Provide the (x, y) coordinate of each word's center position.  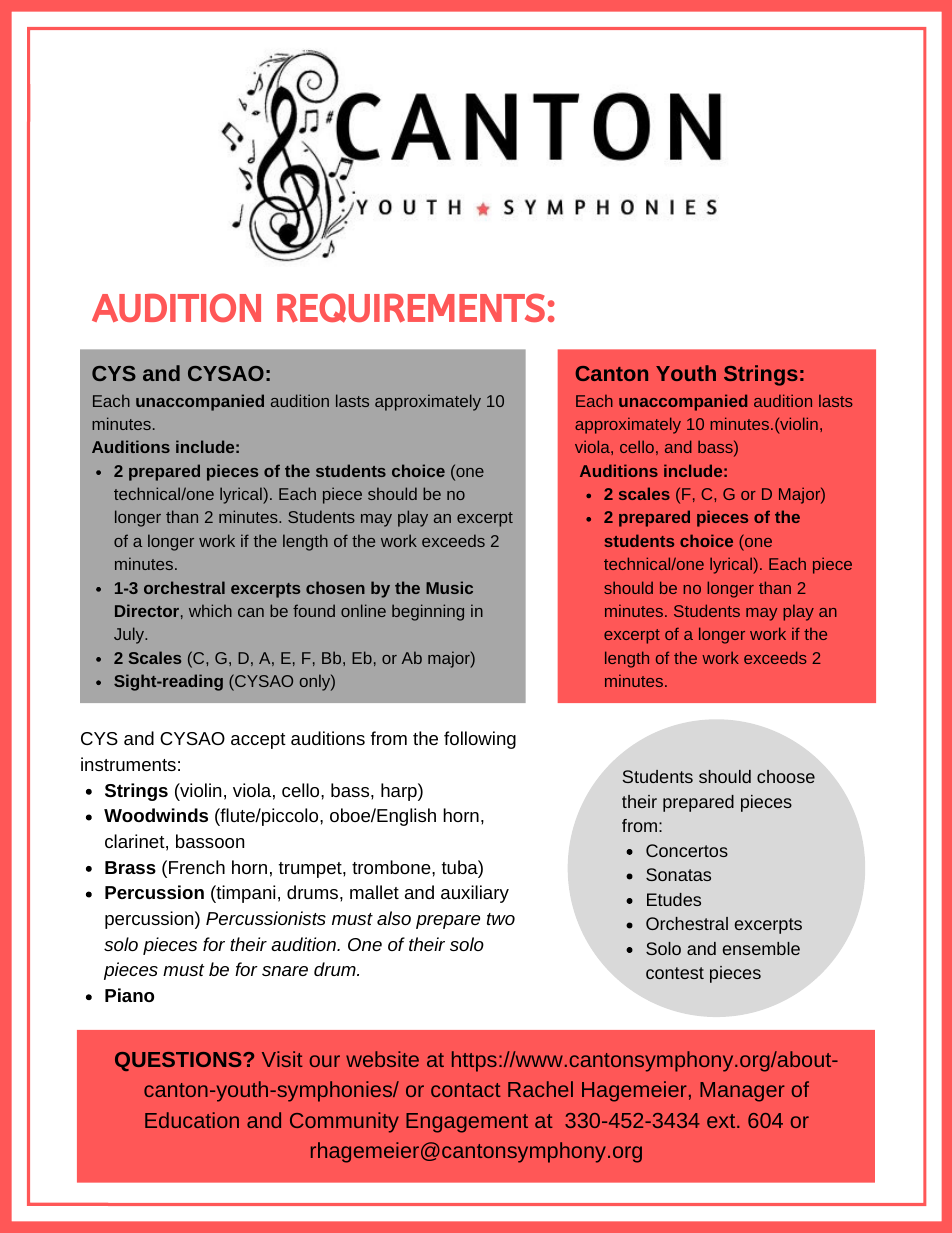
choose (786, 776)
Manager (742, 1092)
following (480, 740)
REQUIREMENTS (411, 308)
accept (258, 741)
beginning (428, 612)
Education (192, 1120)
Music (449, 587)
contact (466, 1090)
